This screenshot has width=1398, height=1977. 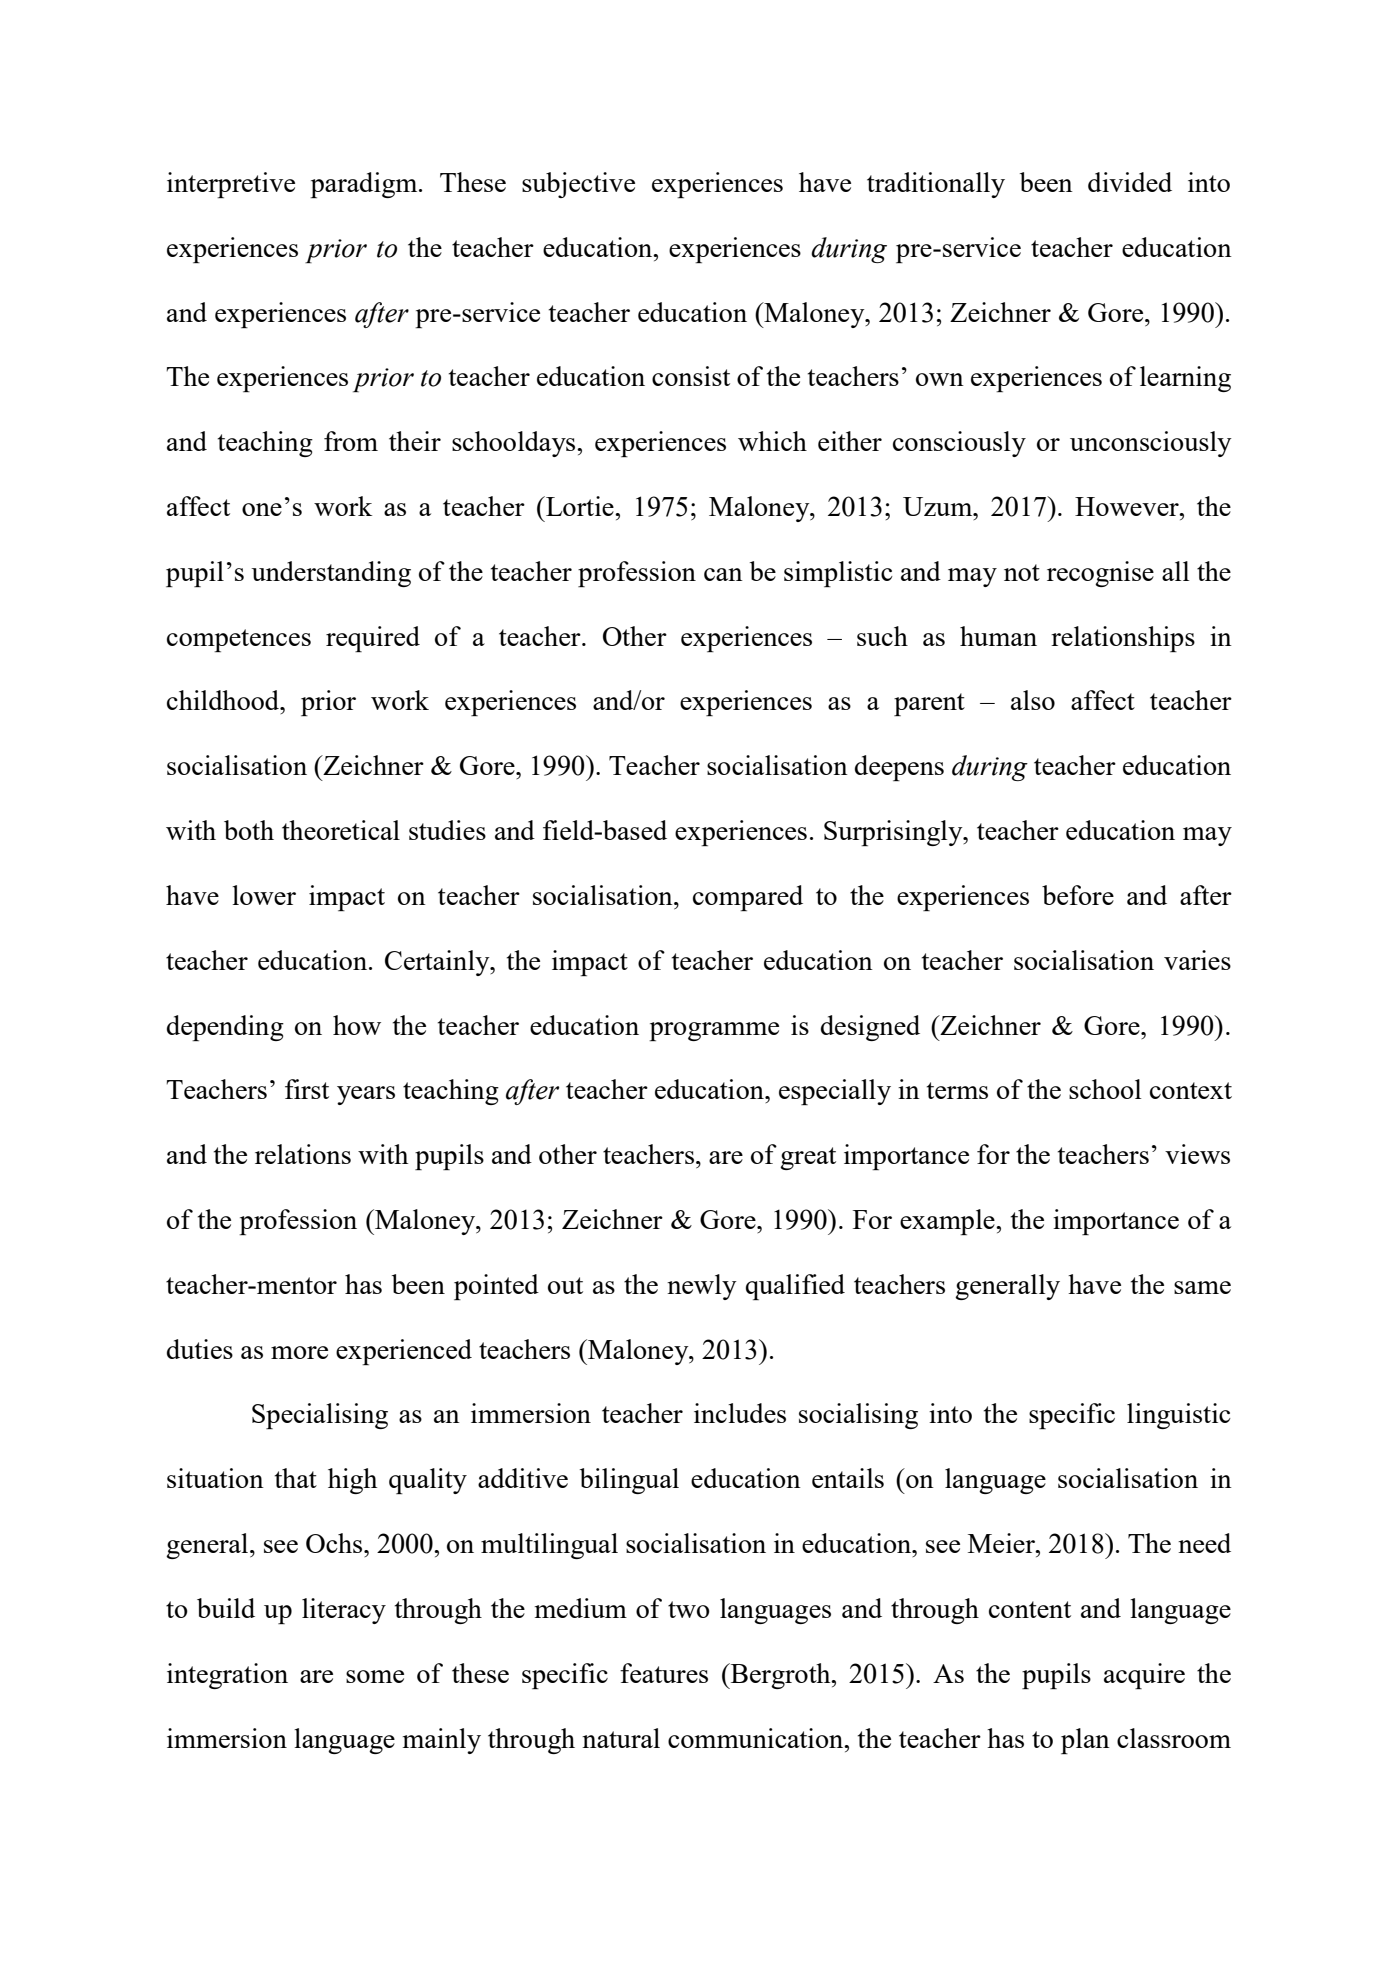 What do you see at coordinates (578, 185) in the screenshot?
I see `subjective` at bounding box center [578, 185].
